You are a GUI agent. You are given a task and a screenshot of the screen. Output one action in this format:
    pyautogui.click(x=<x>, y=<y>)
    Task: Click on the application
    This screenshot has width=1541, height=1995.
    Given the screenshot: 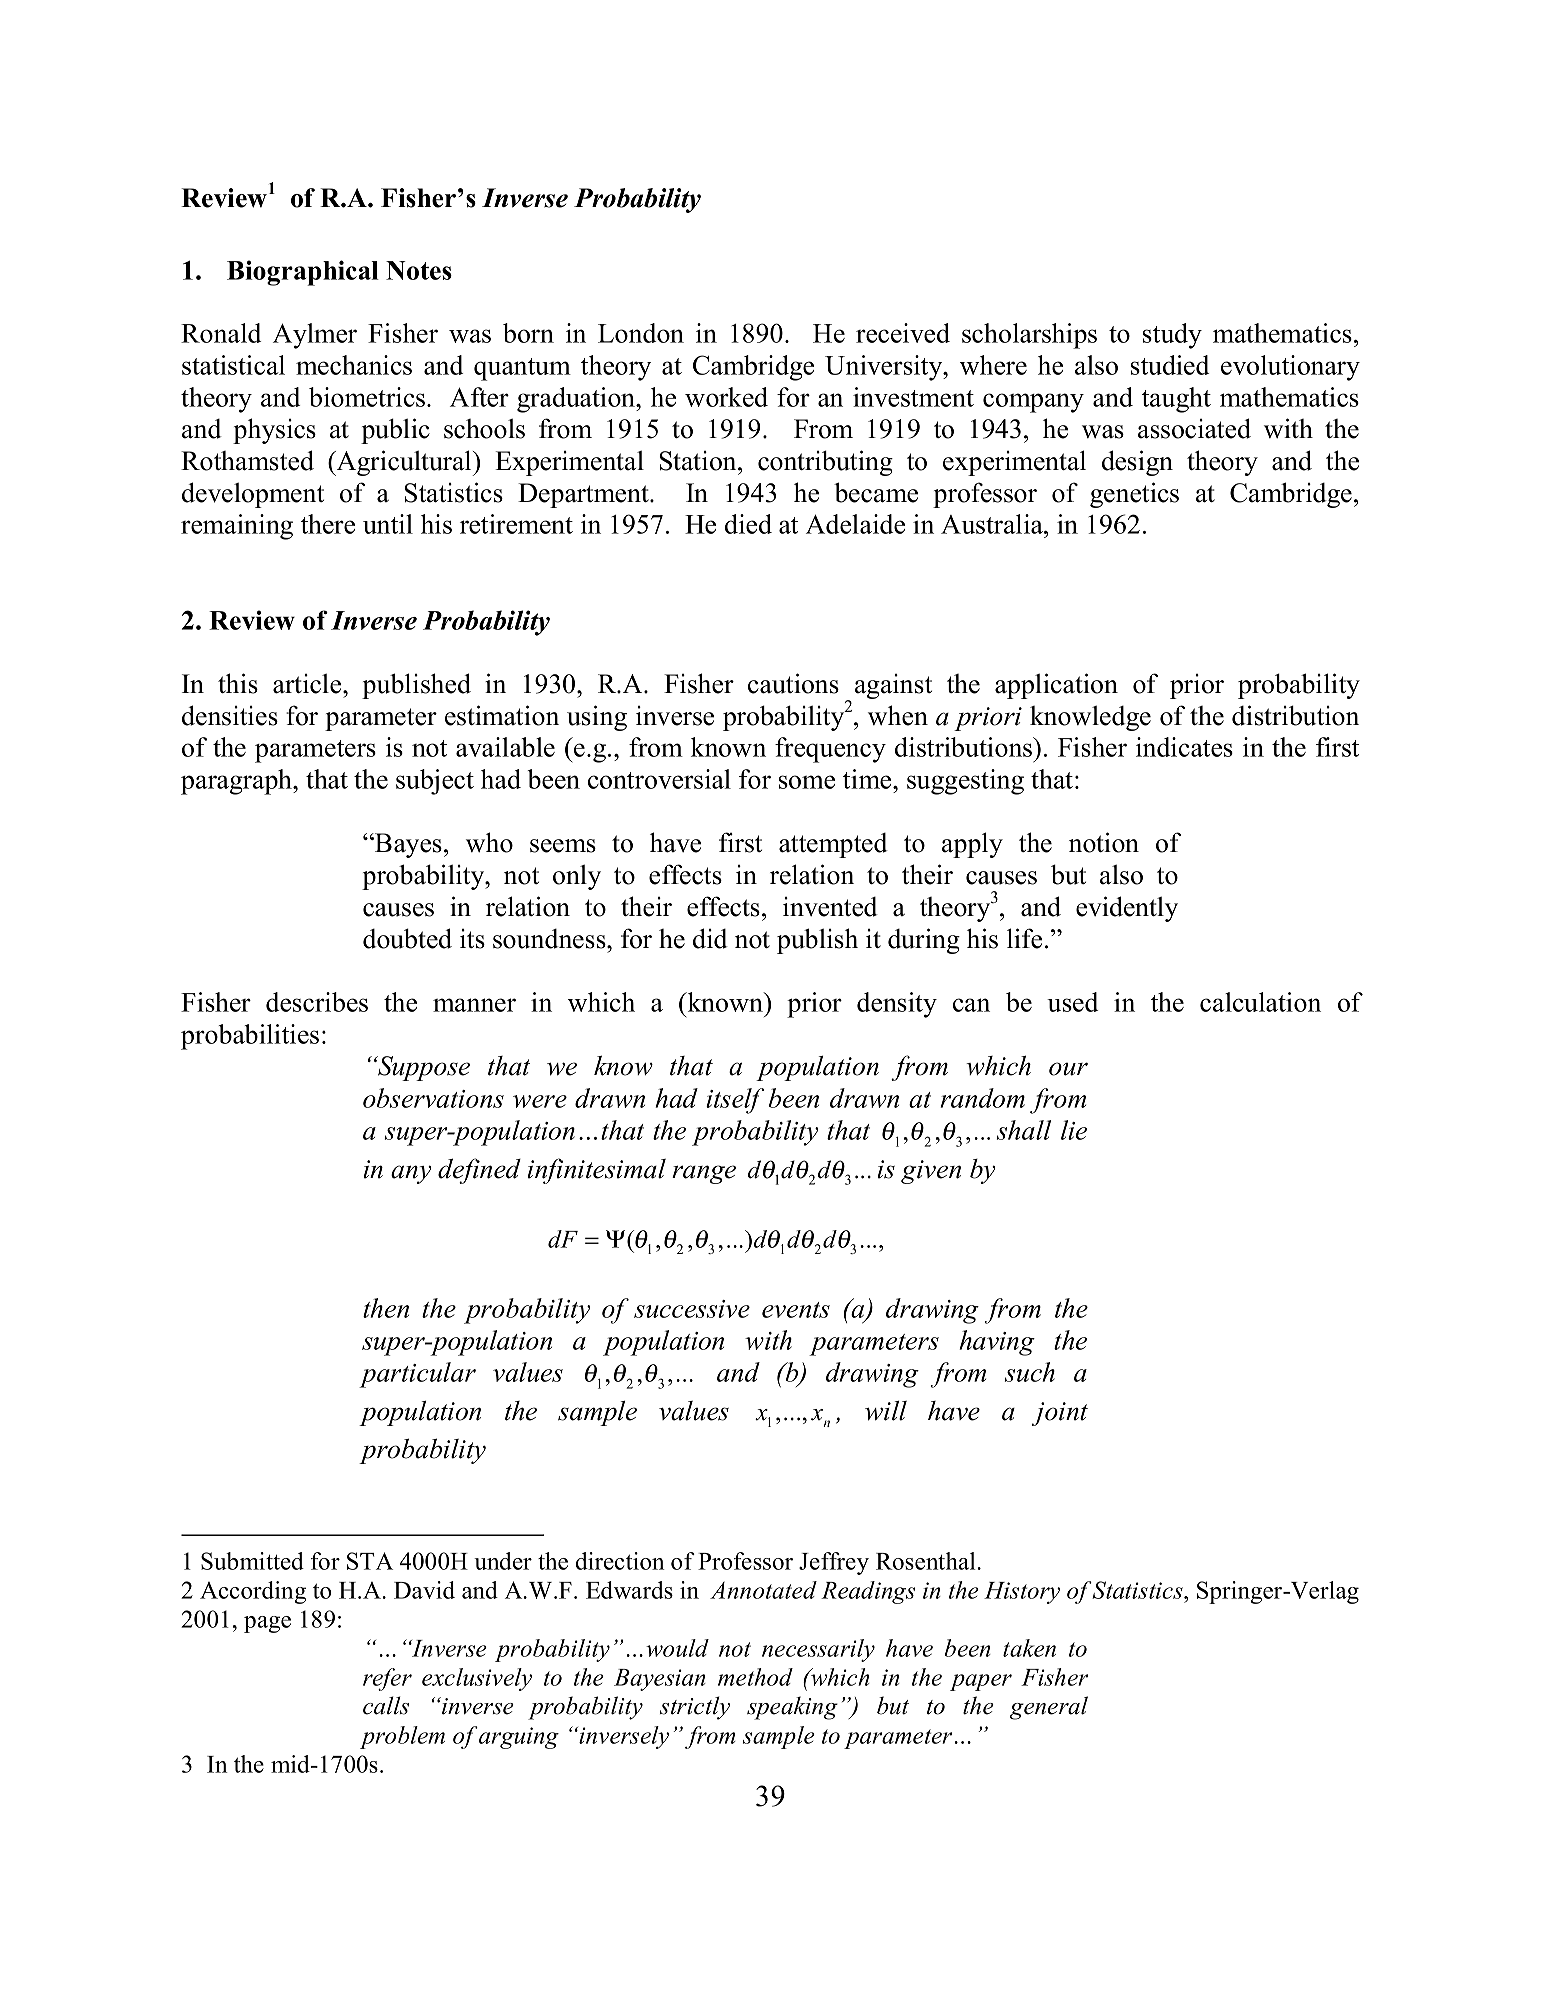 What is the action you would take?
    pyautogui.click(x=1056, y=686)
